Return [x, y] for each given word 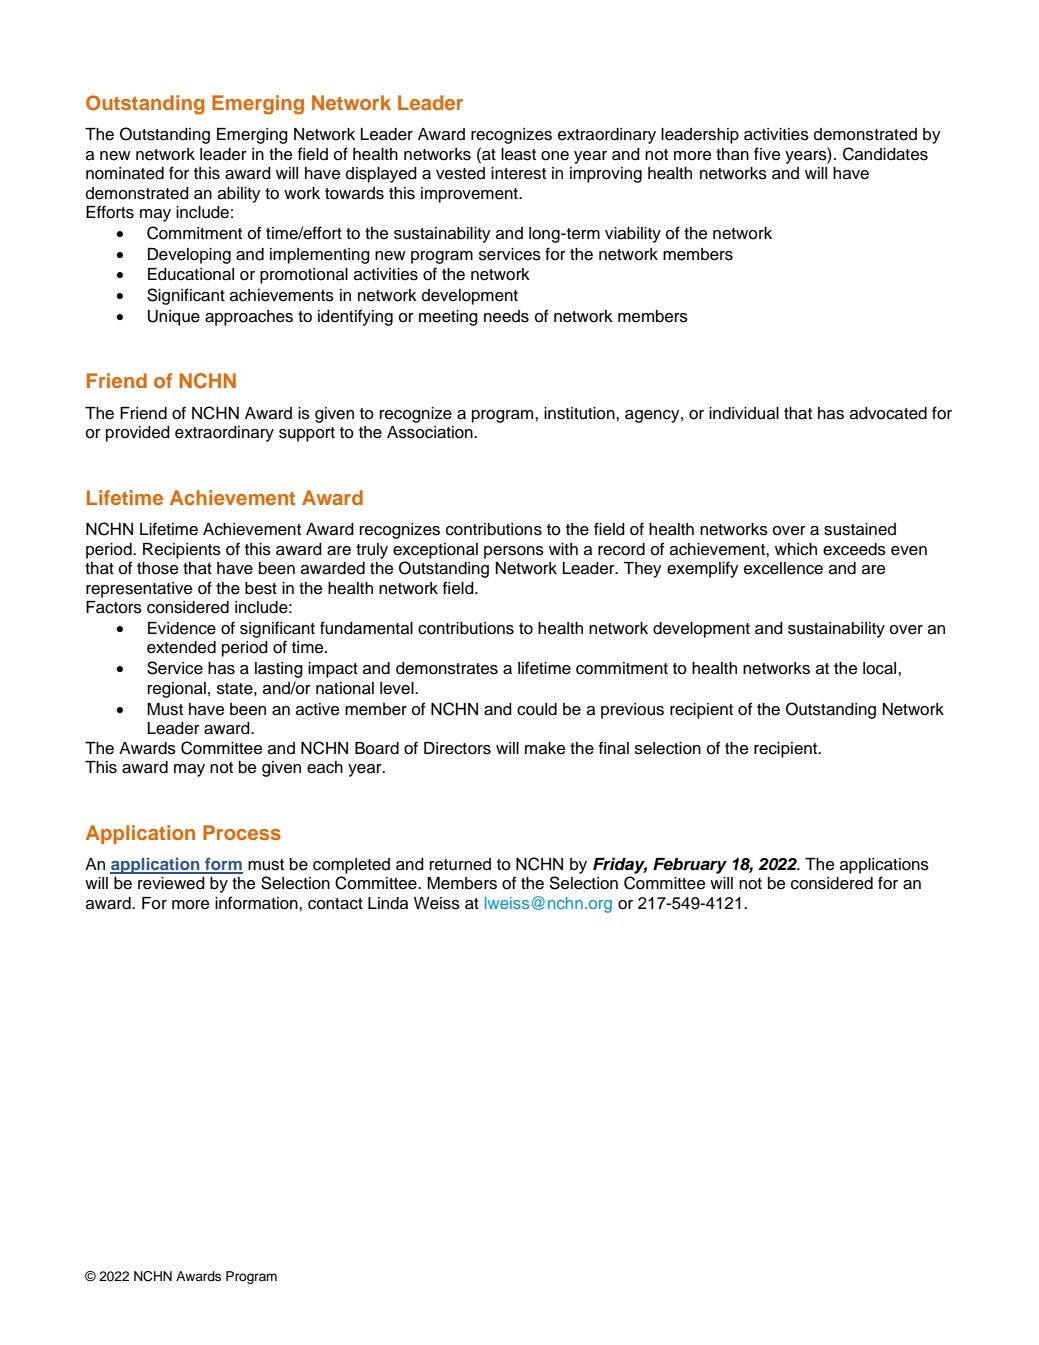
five [767, 154]
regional [177, 690]
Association [431, 432]
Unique [174, 318]
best [261, 588]
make [545, 748]
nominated [125, 173]
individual [744, 413]
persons [514, 552]
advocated [888, 413]
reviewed [171, 883]
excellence [783, 568]
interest [518, 173]
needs [506, 316]
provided [138, 434]
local [881, 668]
